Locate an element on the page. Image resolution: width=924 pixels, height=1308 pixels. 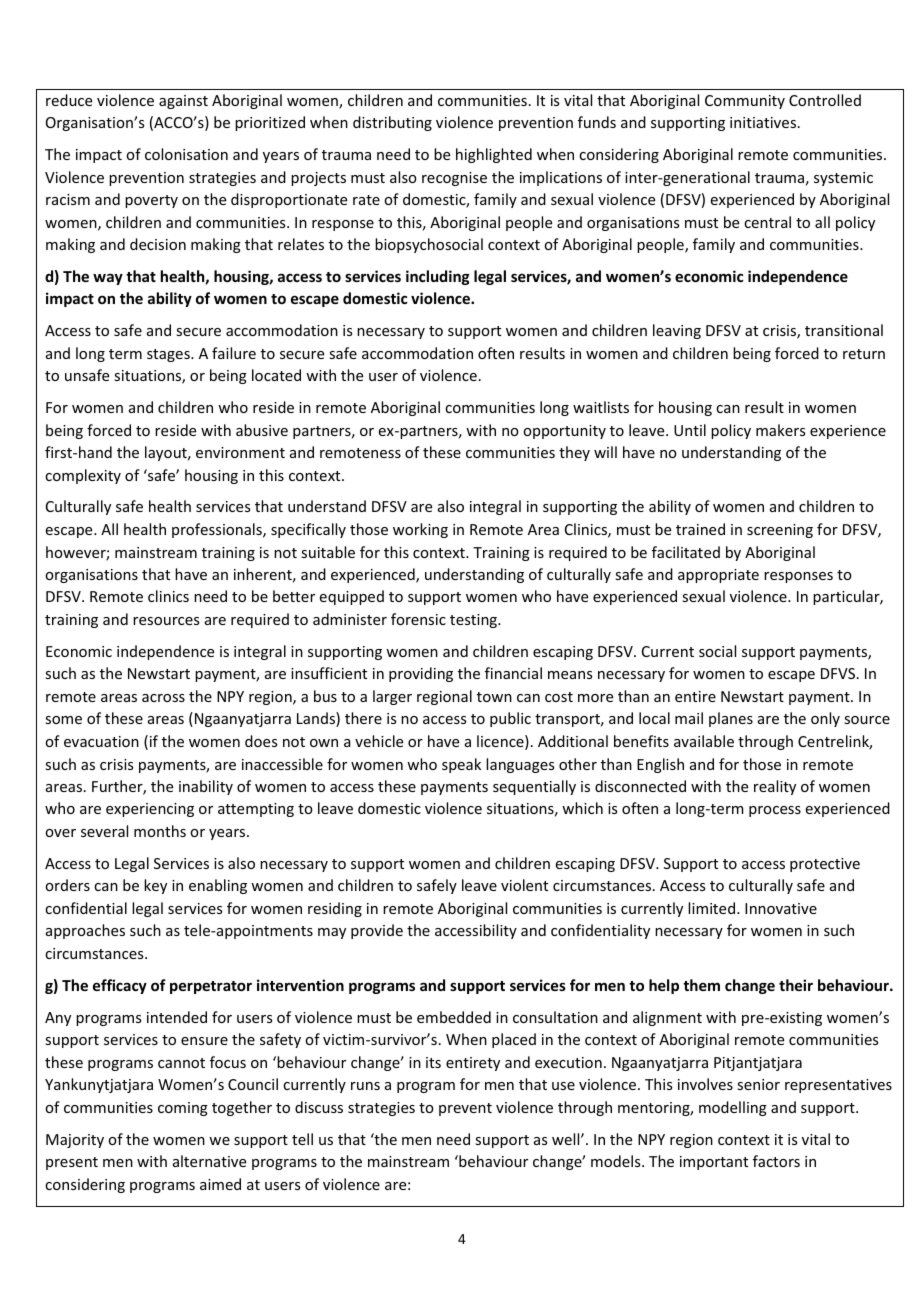
speak is located at coordinates (461, 765).
